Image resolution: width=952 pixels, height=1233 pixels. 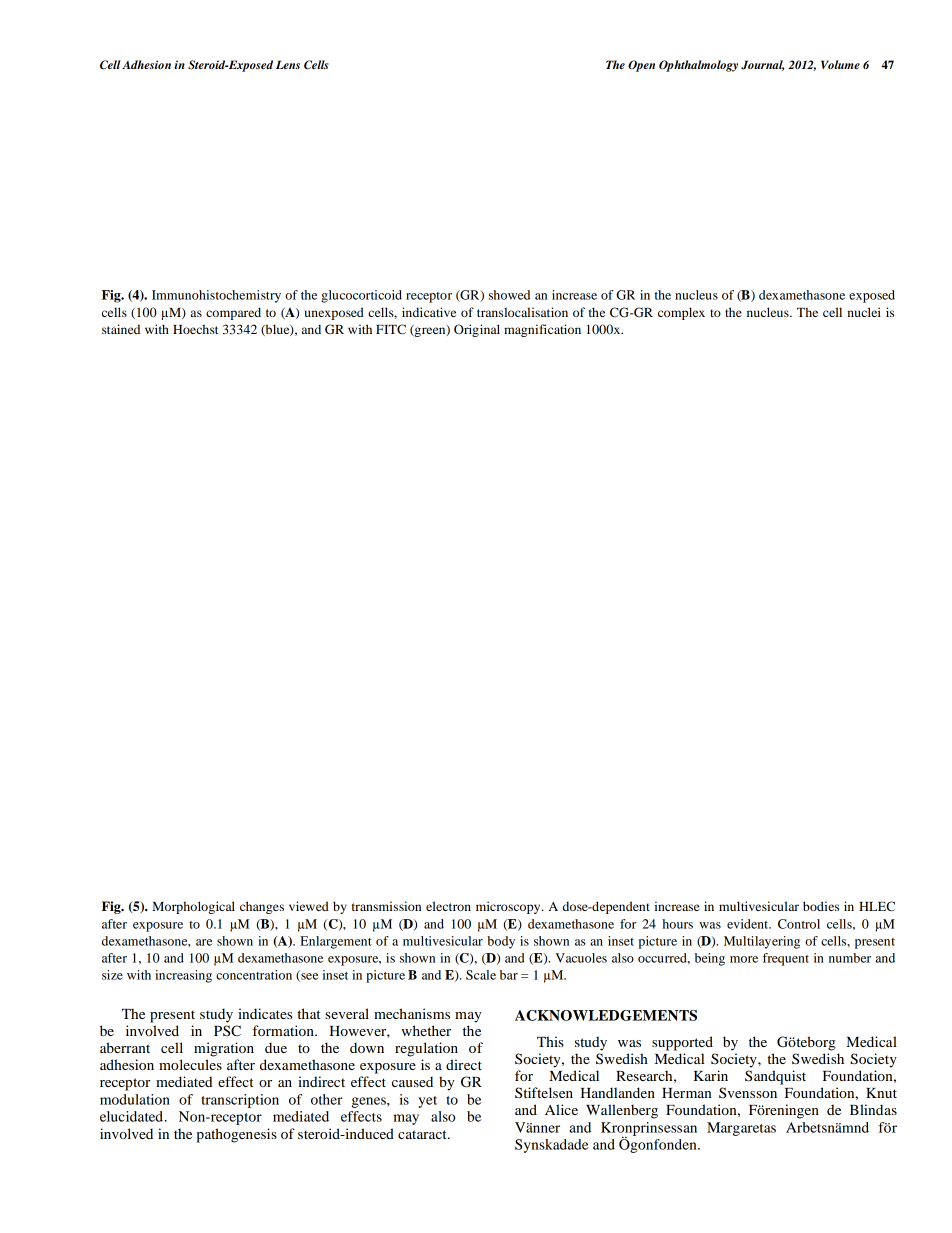 What do you see at coordinates (544, 1092) in the screenshot?
I see `Stiftelsen` at bounding box center [544, 1092].
